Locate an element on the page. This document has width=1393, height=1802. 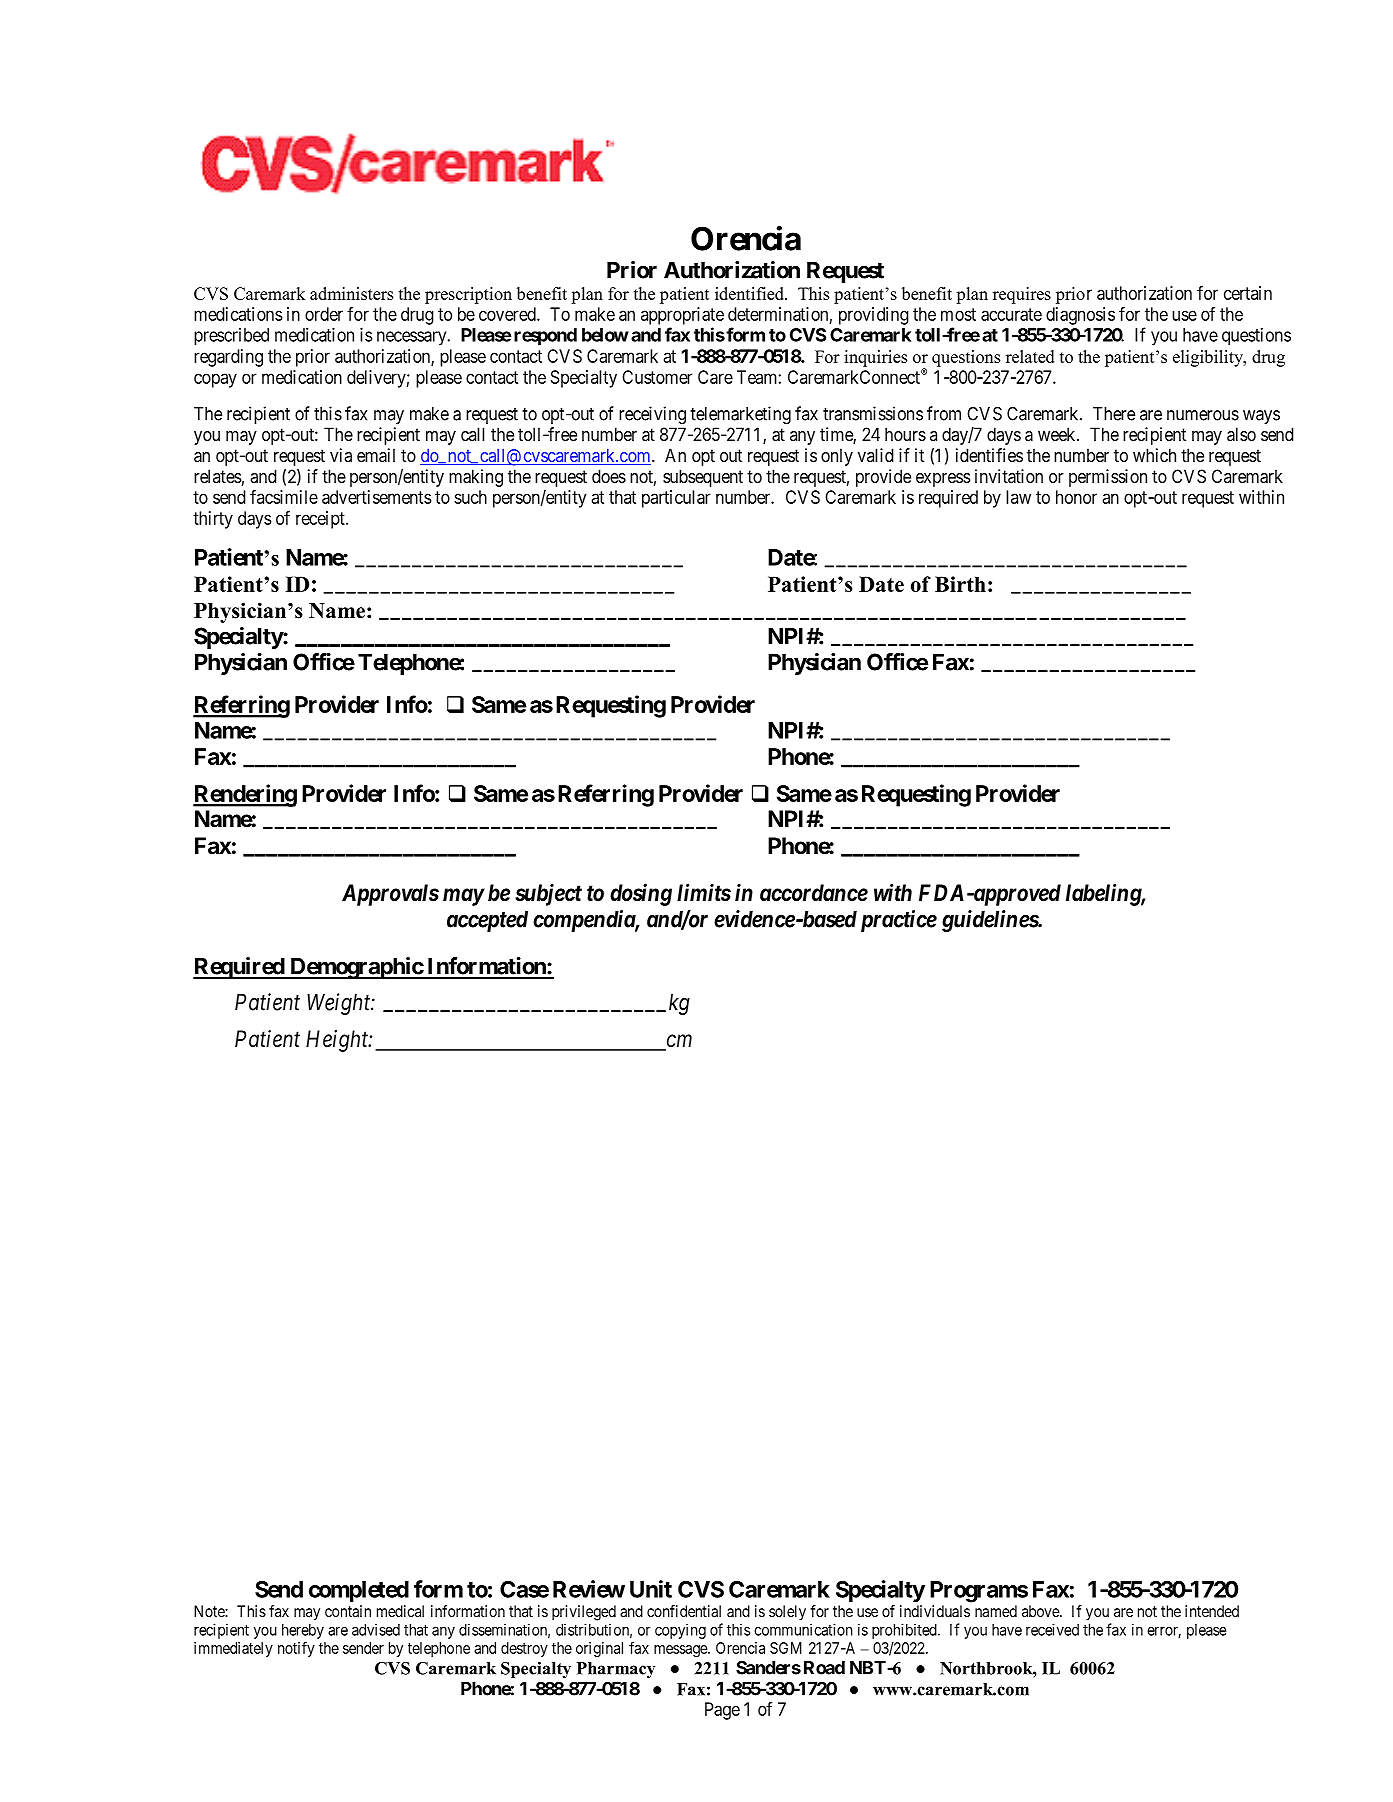
limits is located at coordinates (704, 892).
